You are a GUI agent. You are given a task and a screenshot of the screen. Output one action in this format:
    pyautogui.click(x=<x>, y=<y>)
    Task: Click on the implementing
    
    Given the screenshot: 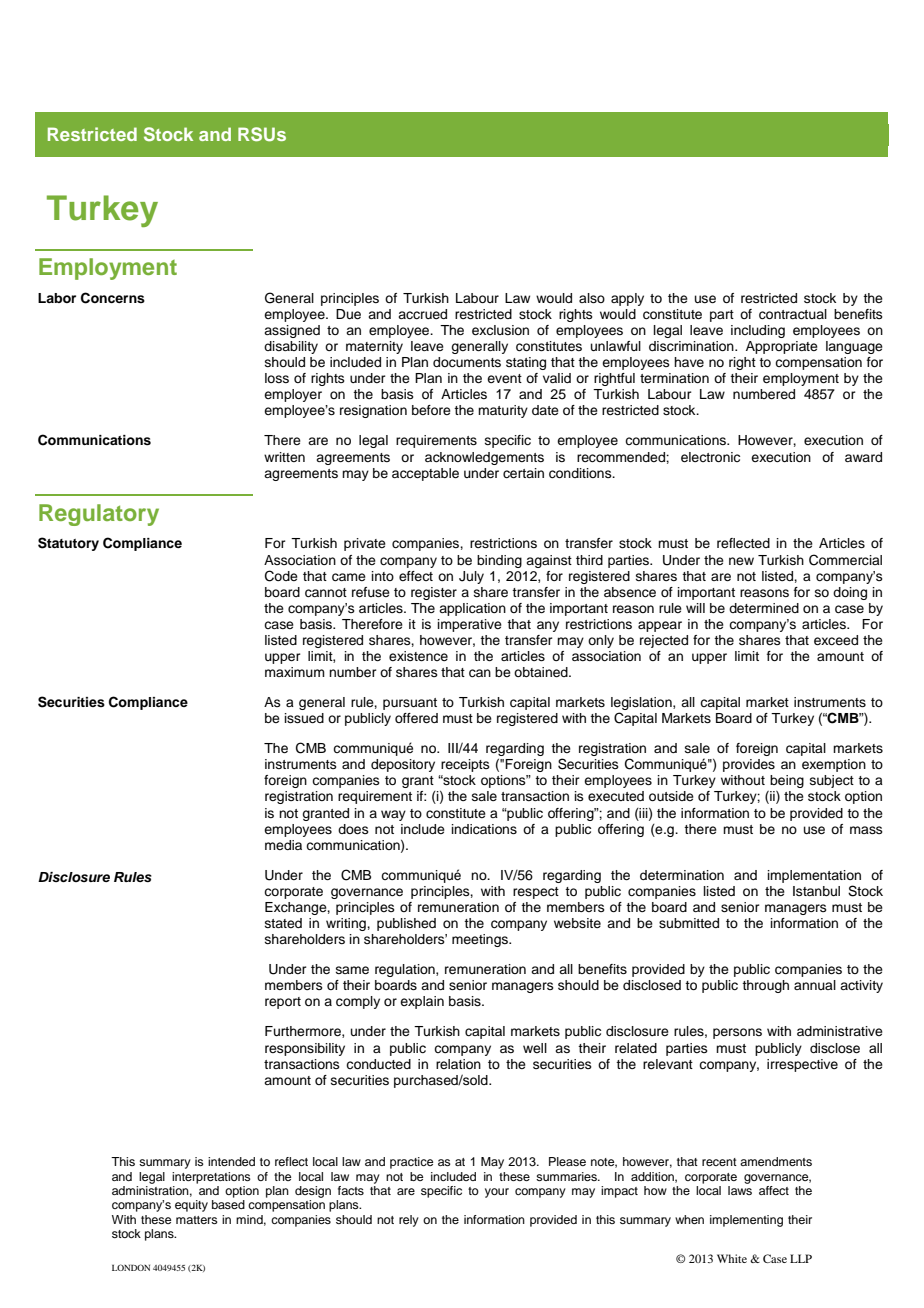 What is the action you would take?
    pyautogui.click(x=746, y=1221)
